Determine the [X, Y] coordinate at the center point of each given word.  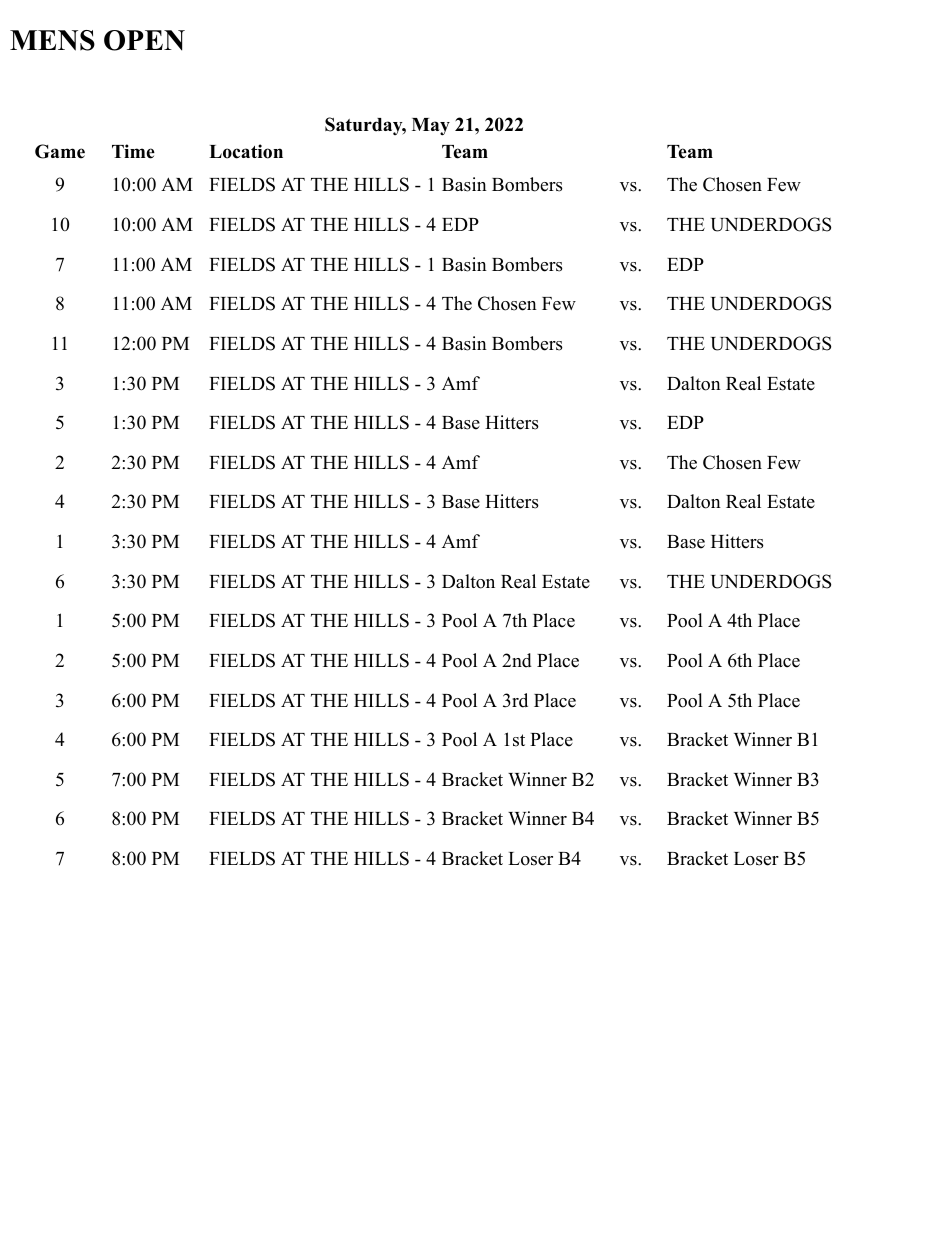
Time [133, 151]
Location [246, 151]
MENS [52, 40]
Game [60, 151]
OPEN [144, 40]
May [431, 127]
